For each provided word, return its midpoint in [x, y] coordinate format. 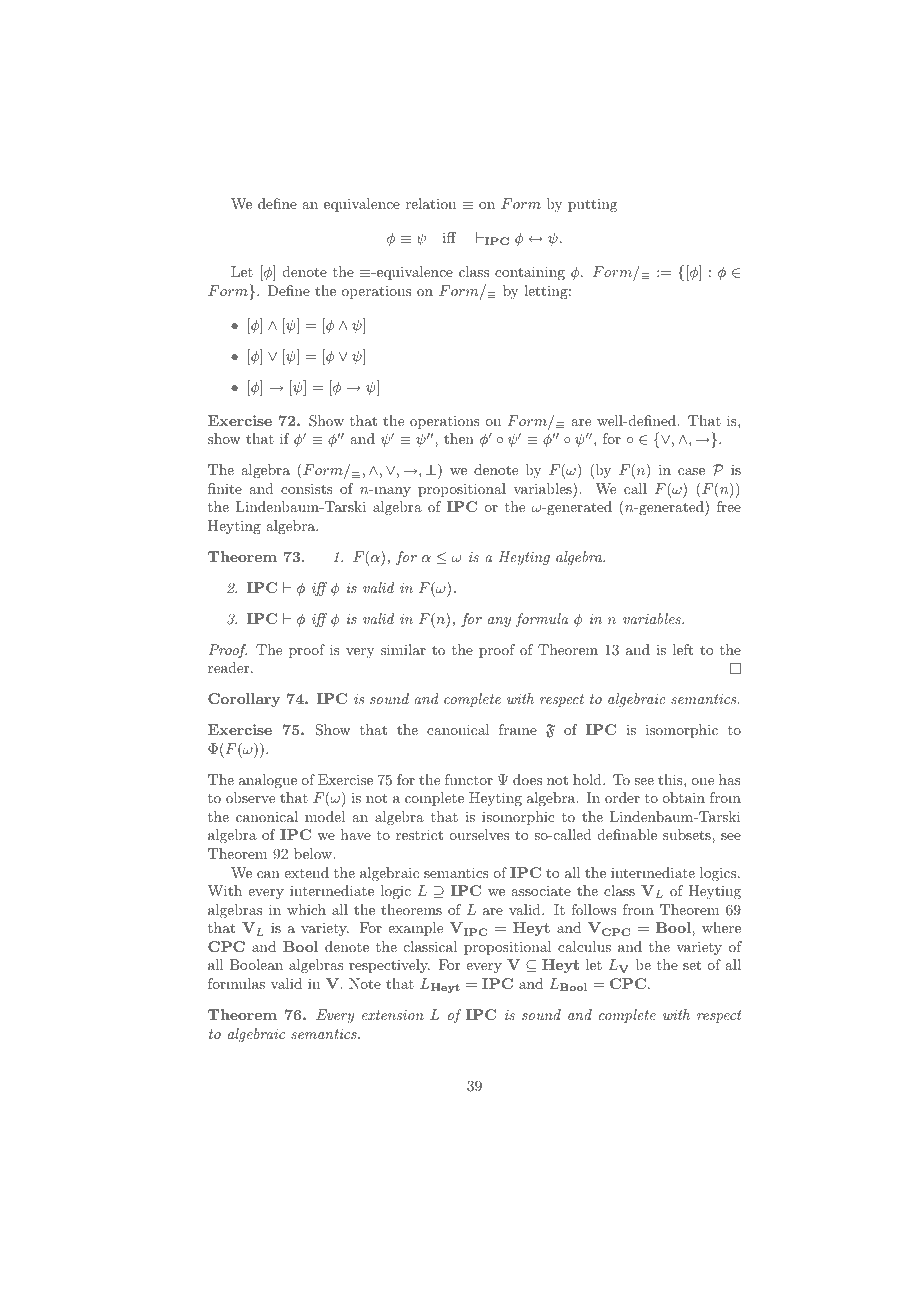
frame [518, 729]
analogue [268, 781]
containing [530, 273]
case [691, 471]
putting [592, 205]
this [671, 779]
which [306, 909]
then [459, 438]
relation [431, 203]
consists [307, 488]
